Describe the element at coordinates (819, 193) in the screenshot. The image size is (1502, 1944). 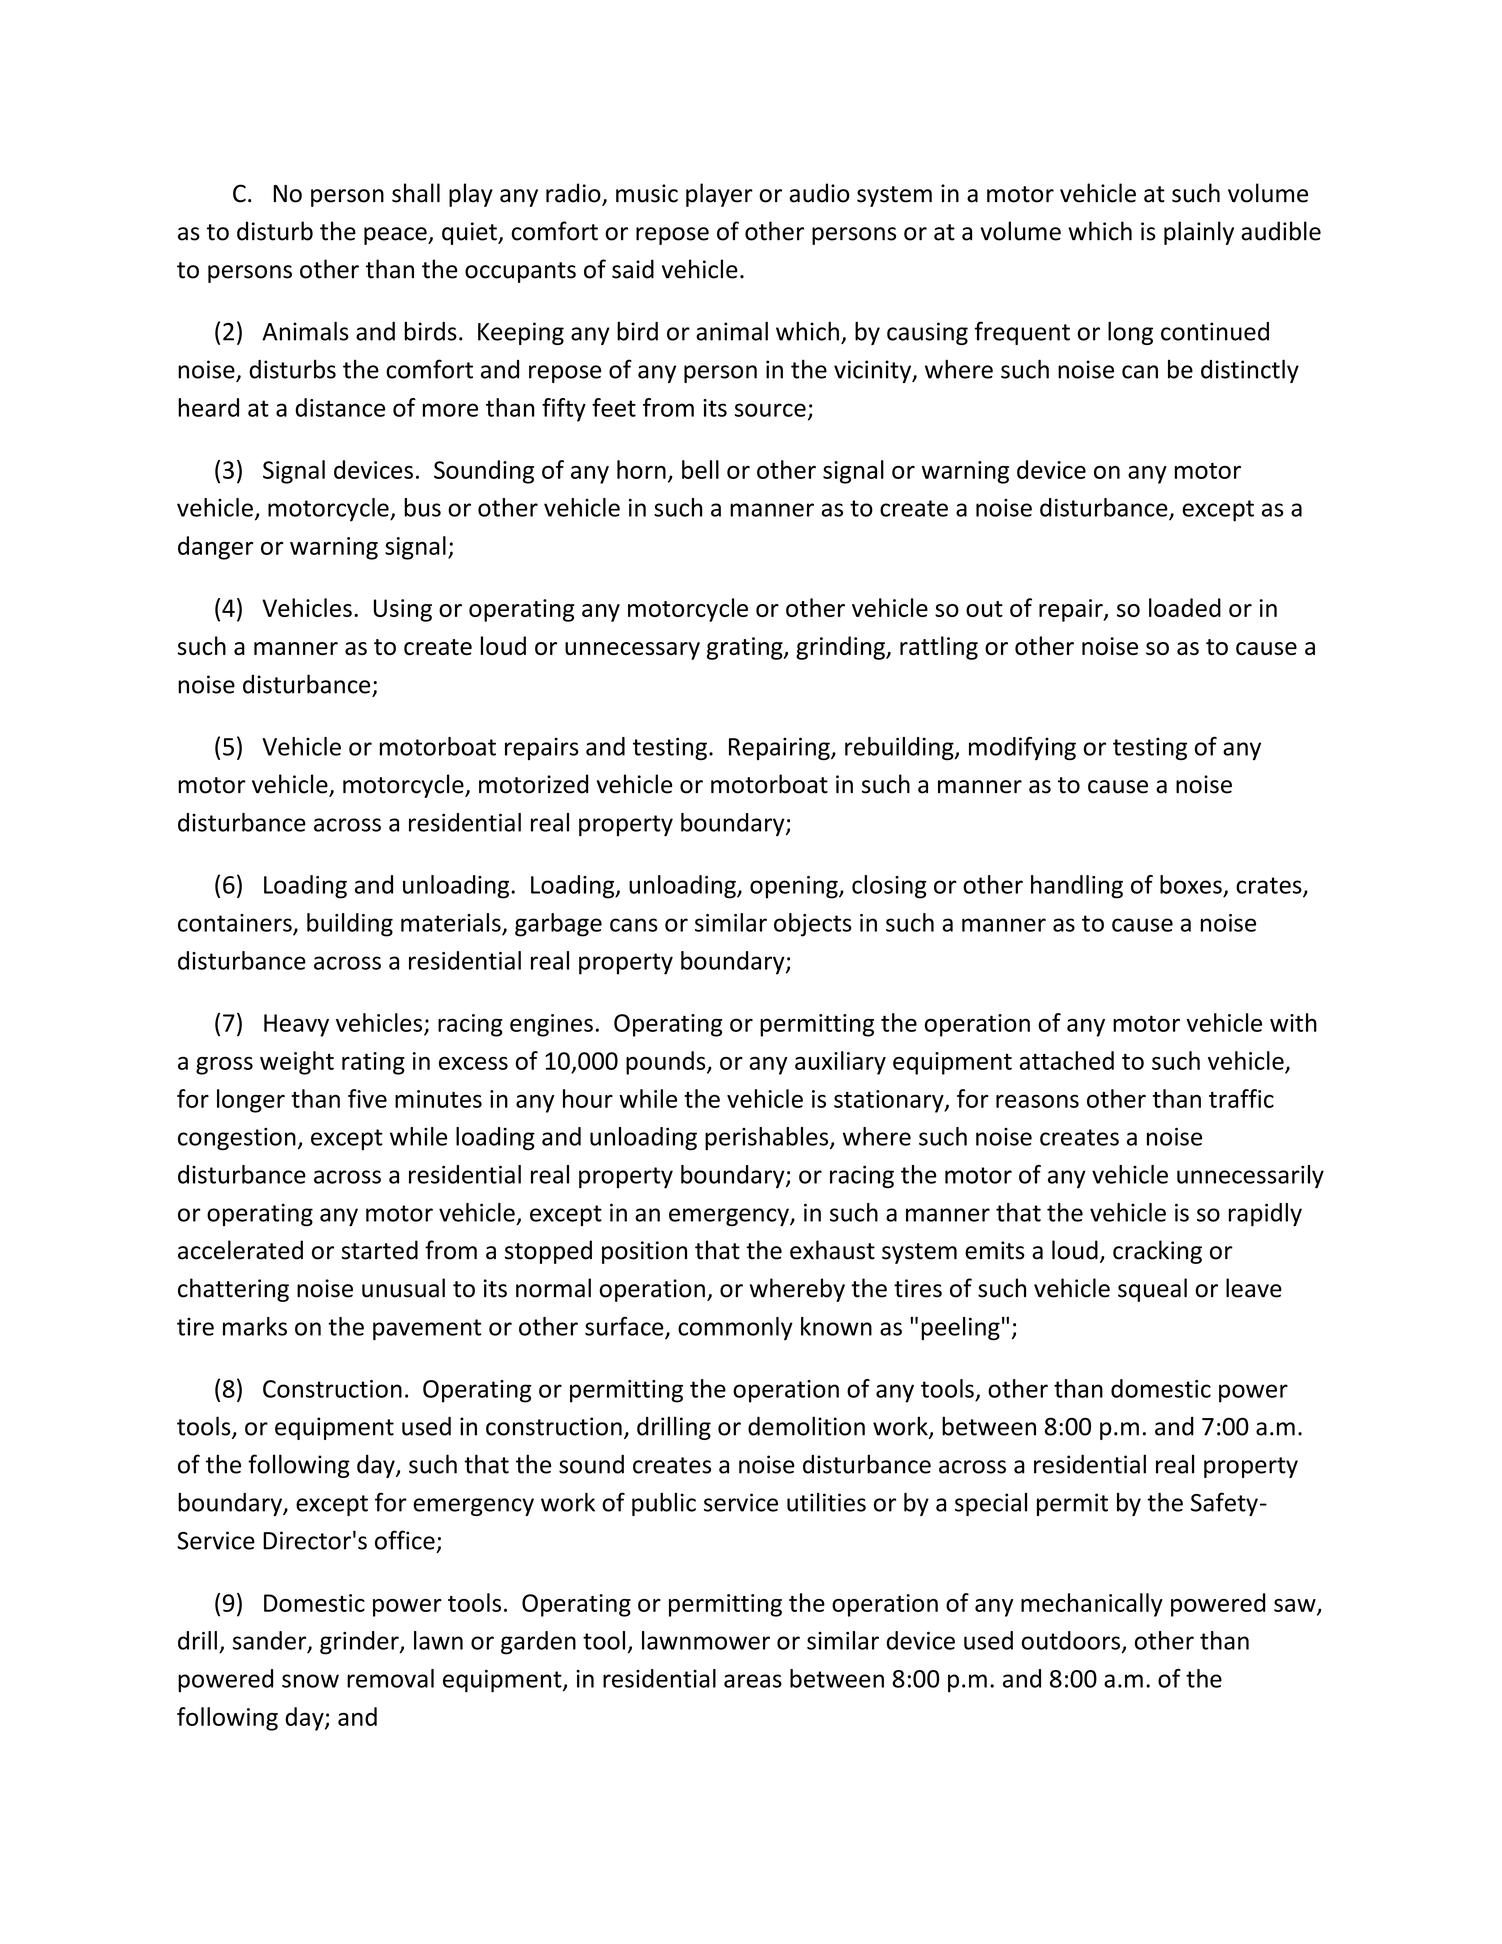
I see `audio` at that location.
